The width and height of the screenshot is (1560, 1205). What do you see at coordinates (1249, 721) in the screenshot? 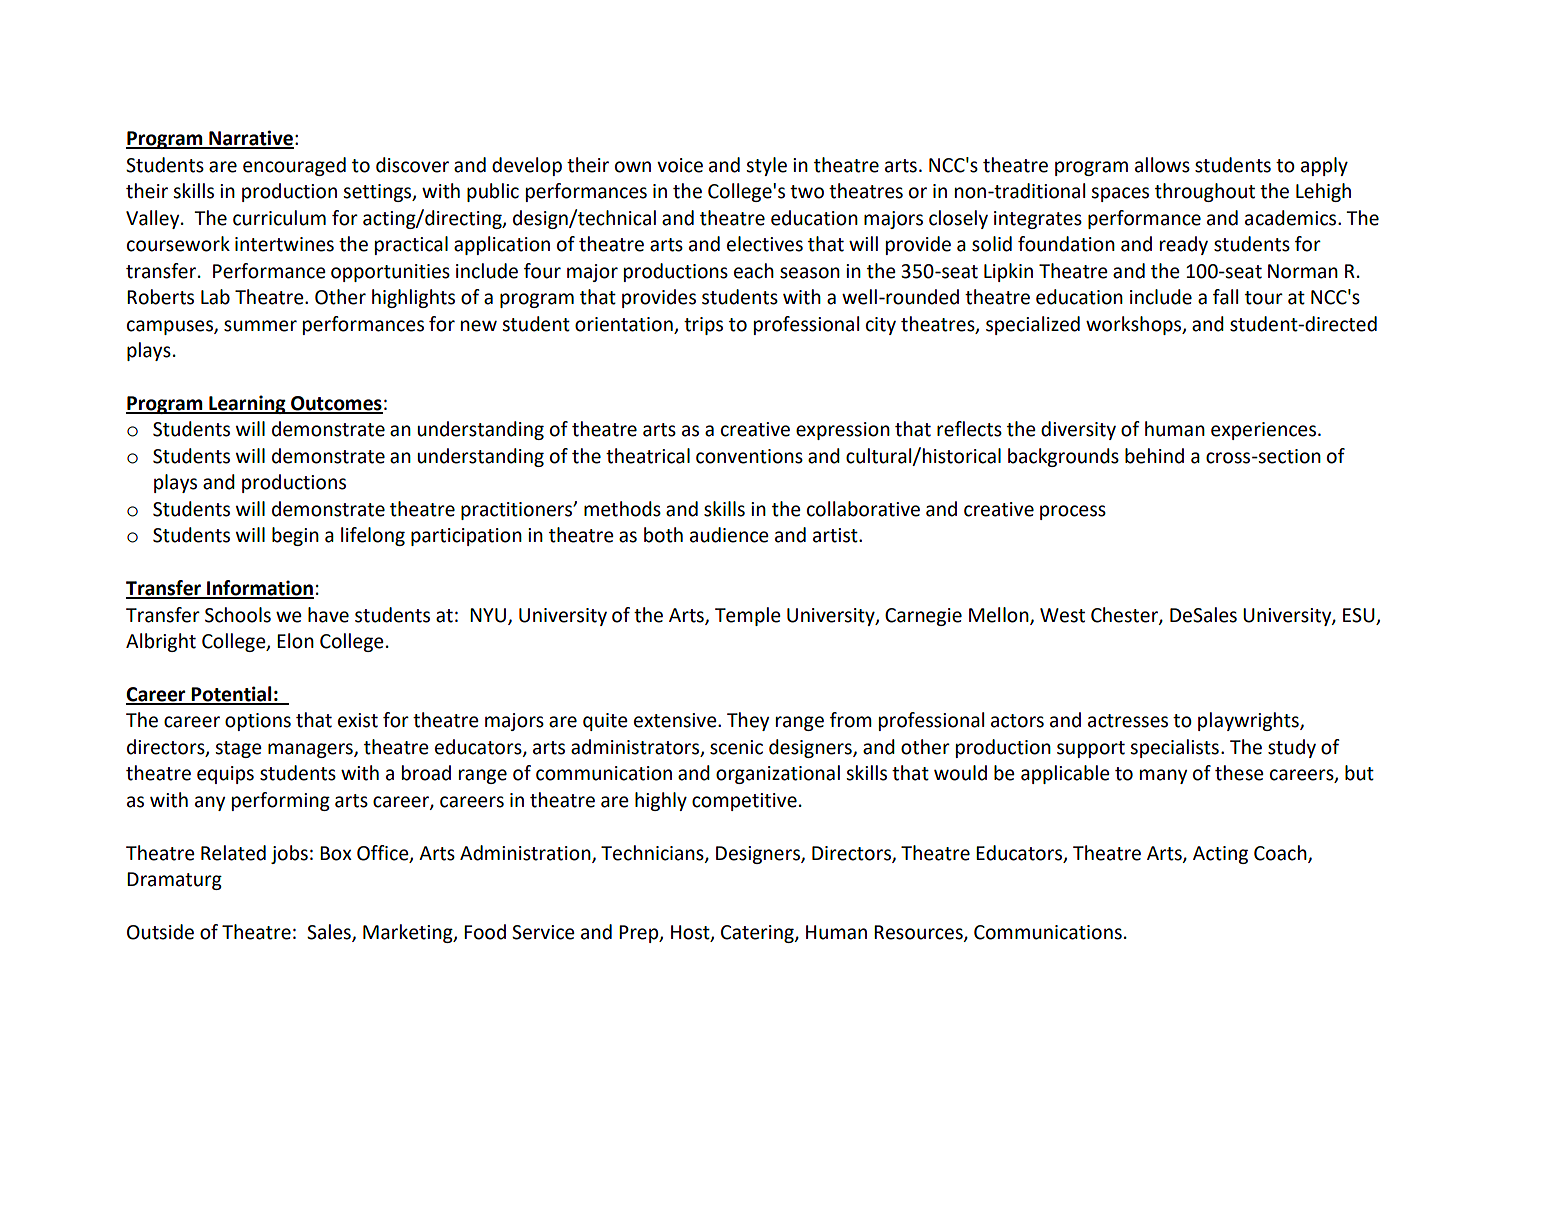
I see `playwrights` at bounding box center [1249, 721].
